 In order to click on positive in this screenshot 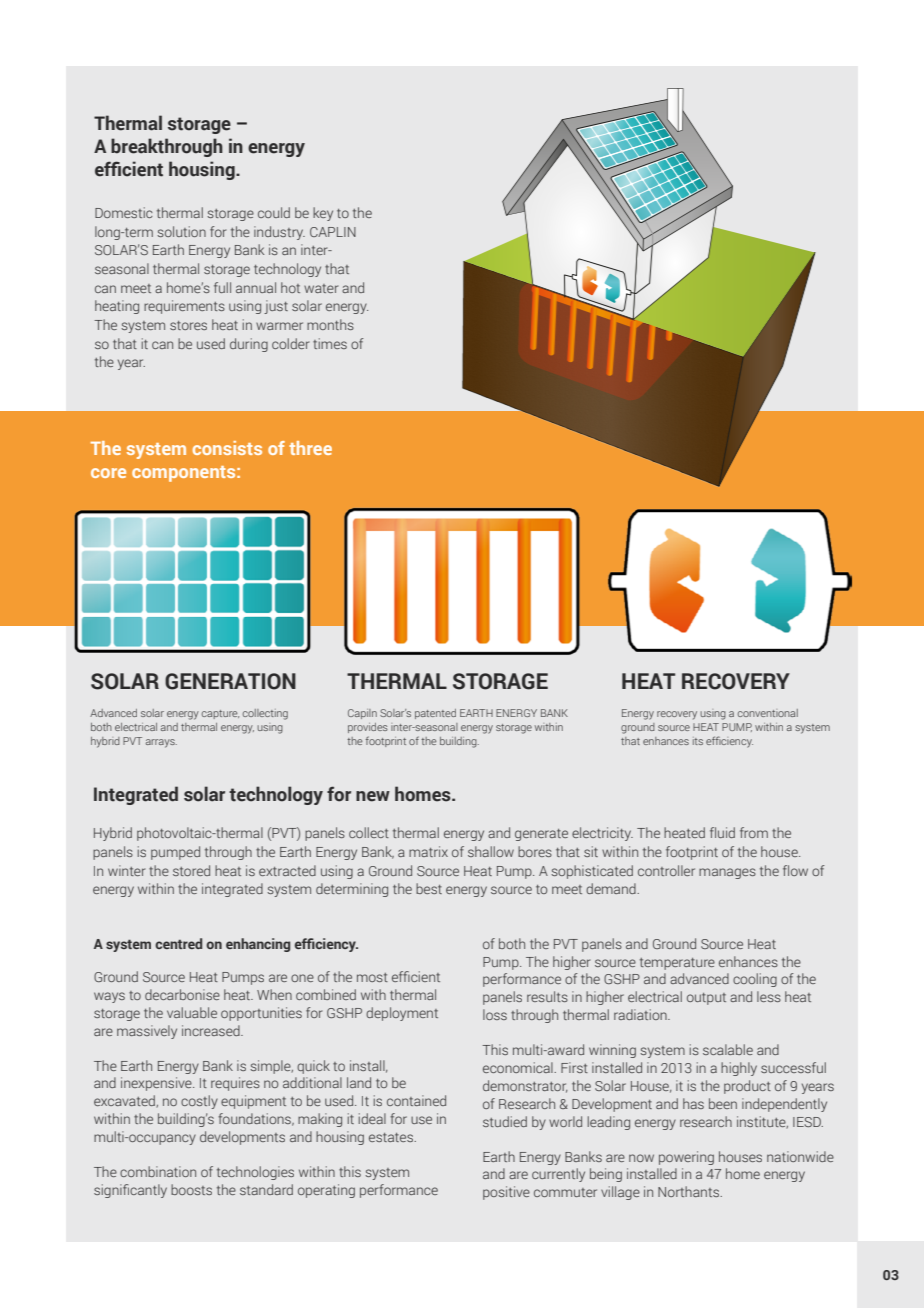, I will do `click(506, 1193)`.
